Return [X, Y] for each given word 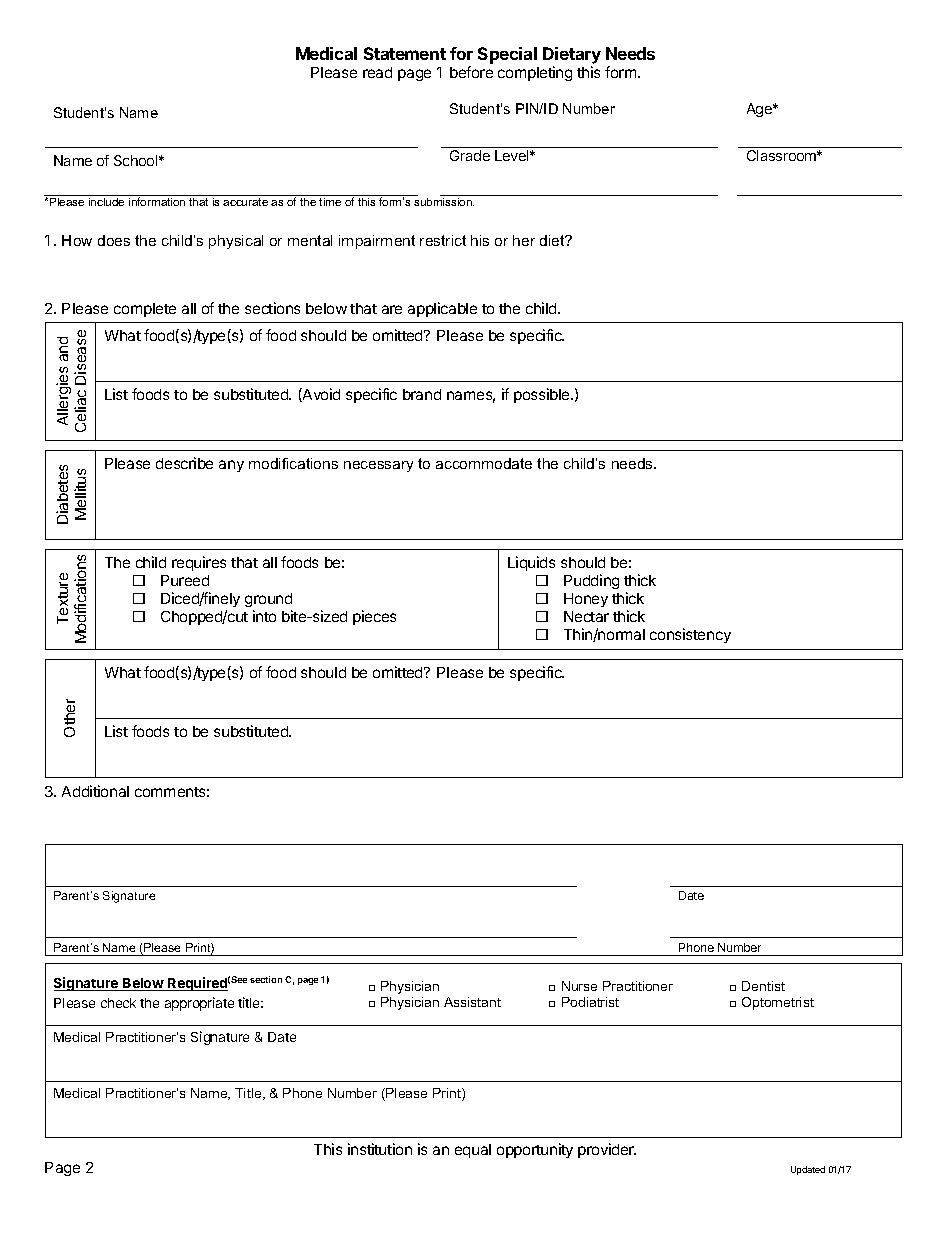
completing [535, 73]
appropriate [199, 1004]
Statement [405, 53]
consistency [690, 635]
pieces [374, 617]
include [107, 200]
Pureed [185, 580]
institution [380, 1149]
